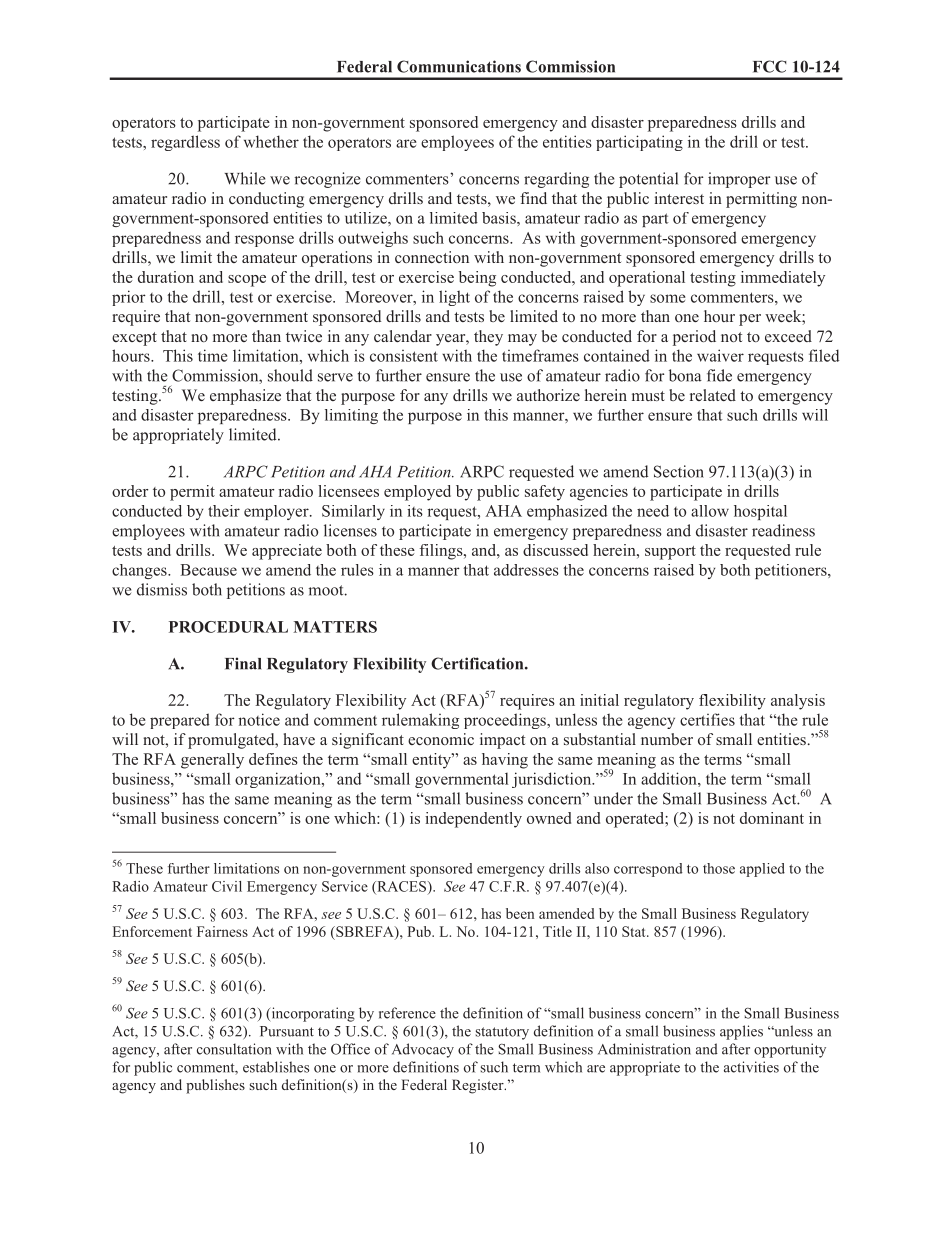 The height and width of the screenshot is (1233, 952). What do you see at coordinates (770, 66) in the screenshot?
I see `FCC` at bounding box center [770, 66].
